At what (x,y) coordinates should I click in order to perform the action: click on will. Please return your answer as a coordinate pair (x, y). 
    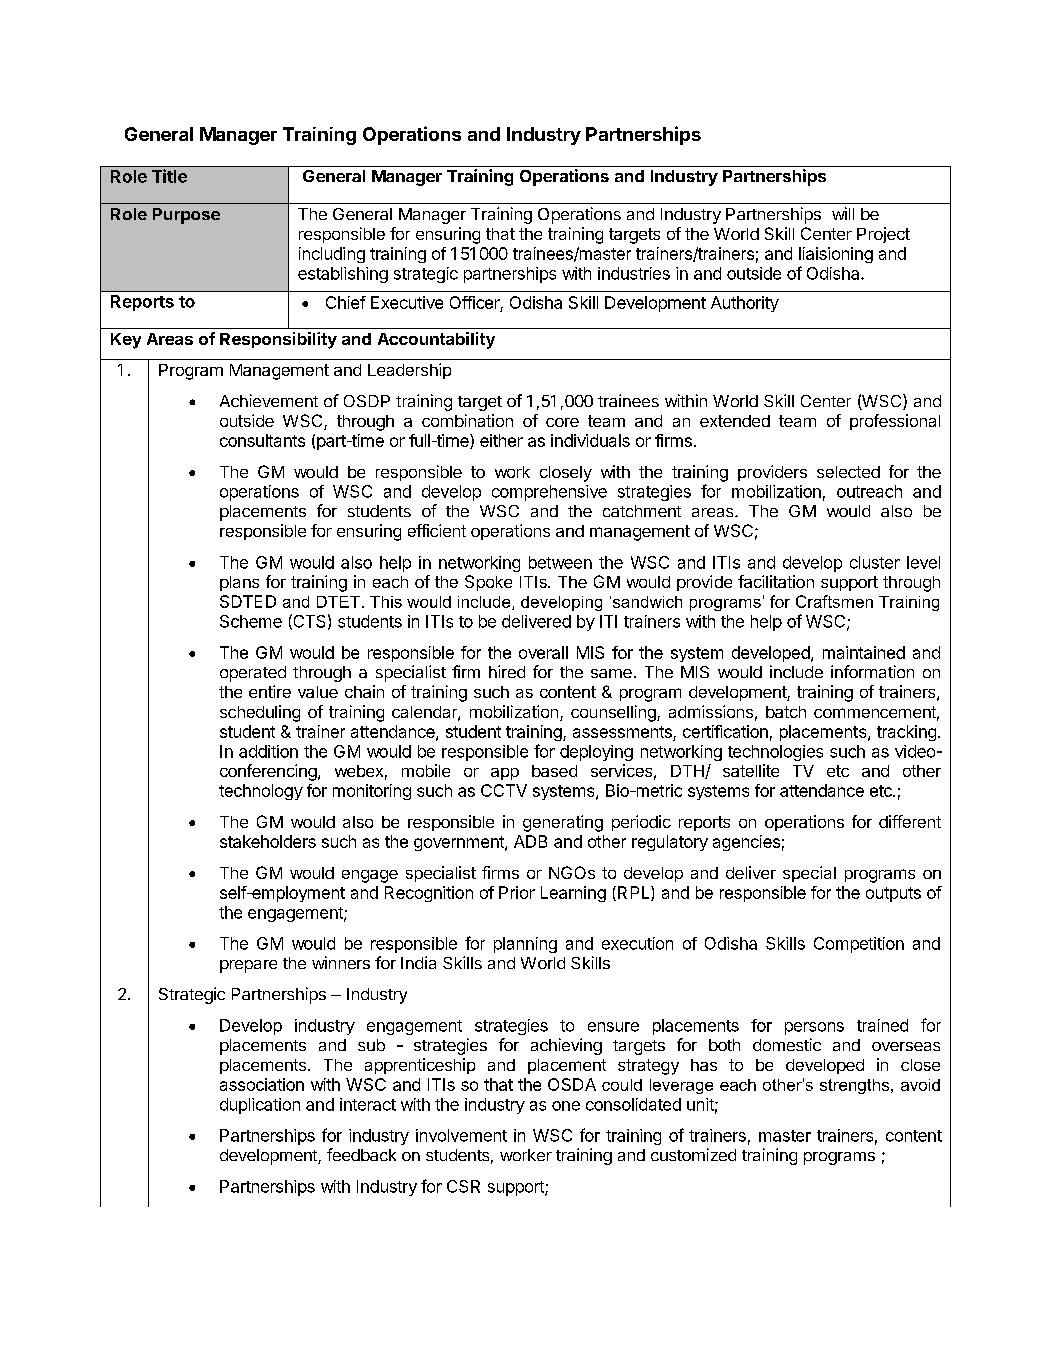
    Looking at the image, I should click on (843, 213).
